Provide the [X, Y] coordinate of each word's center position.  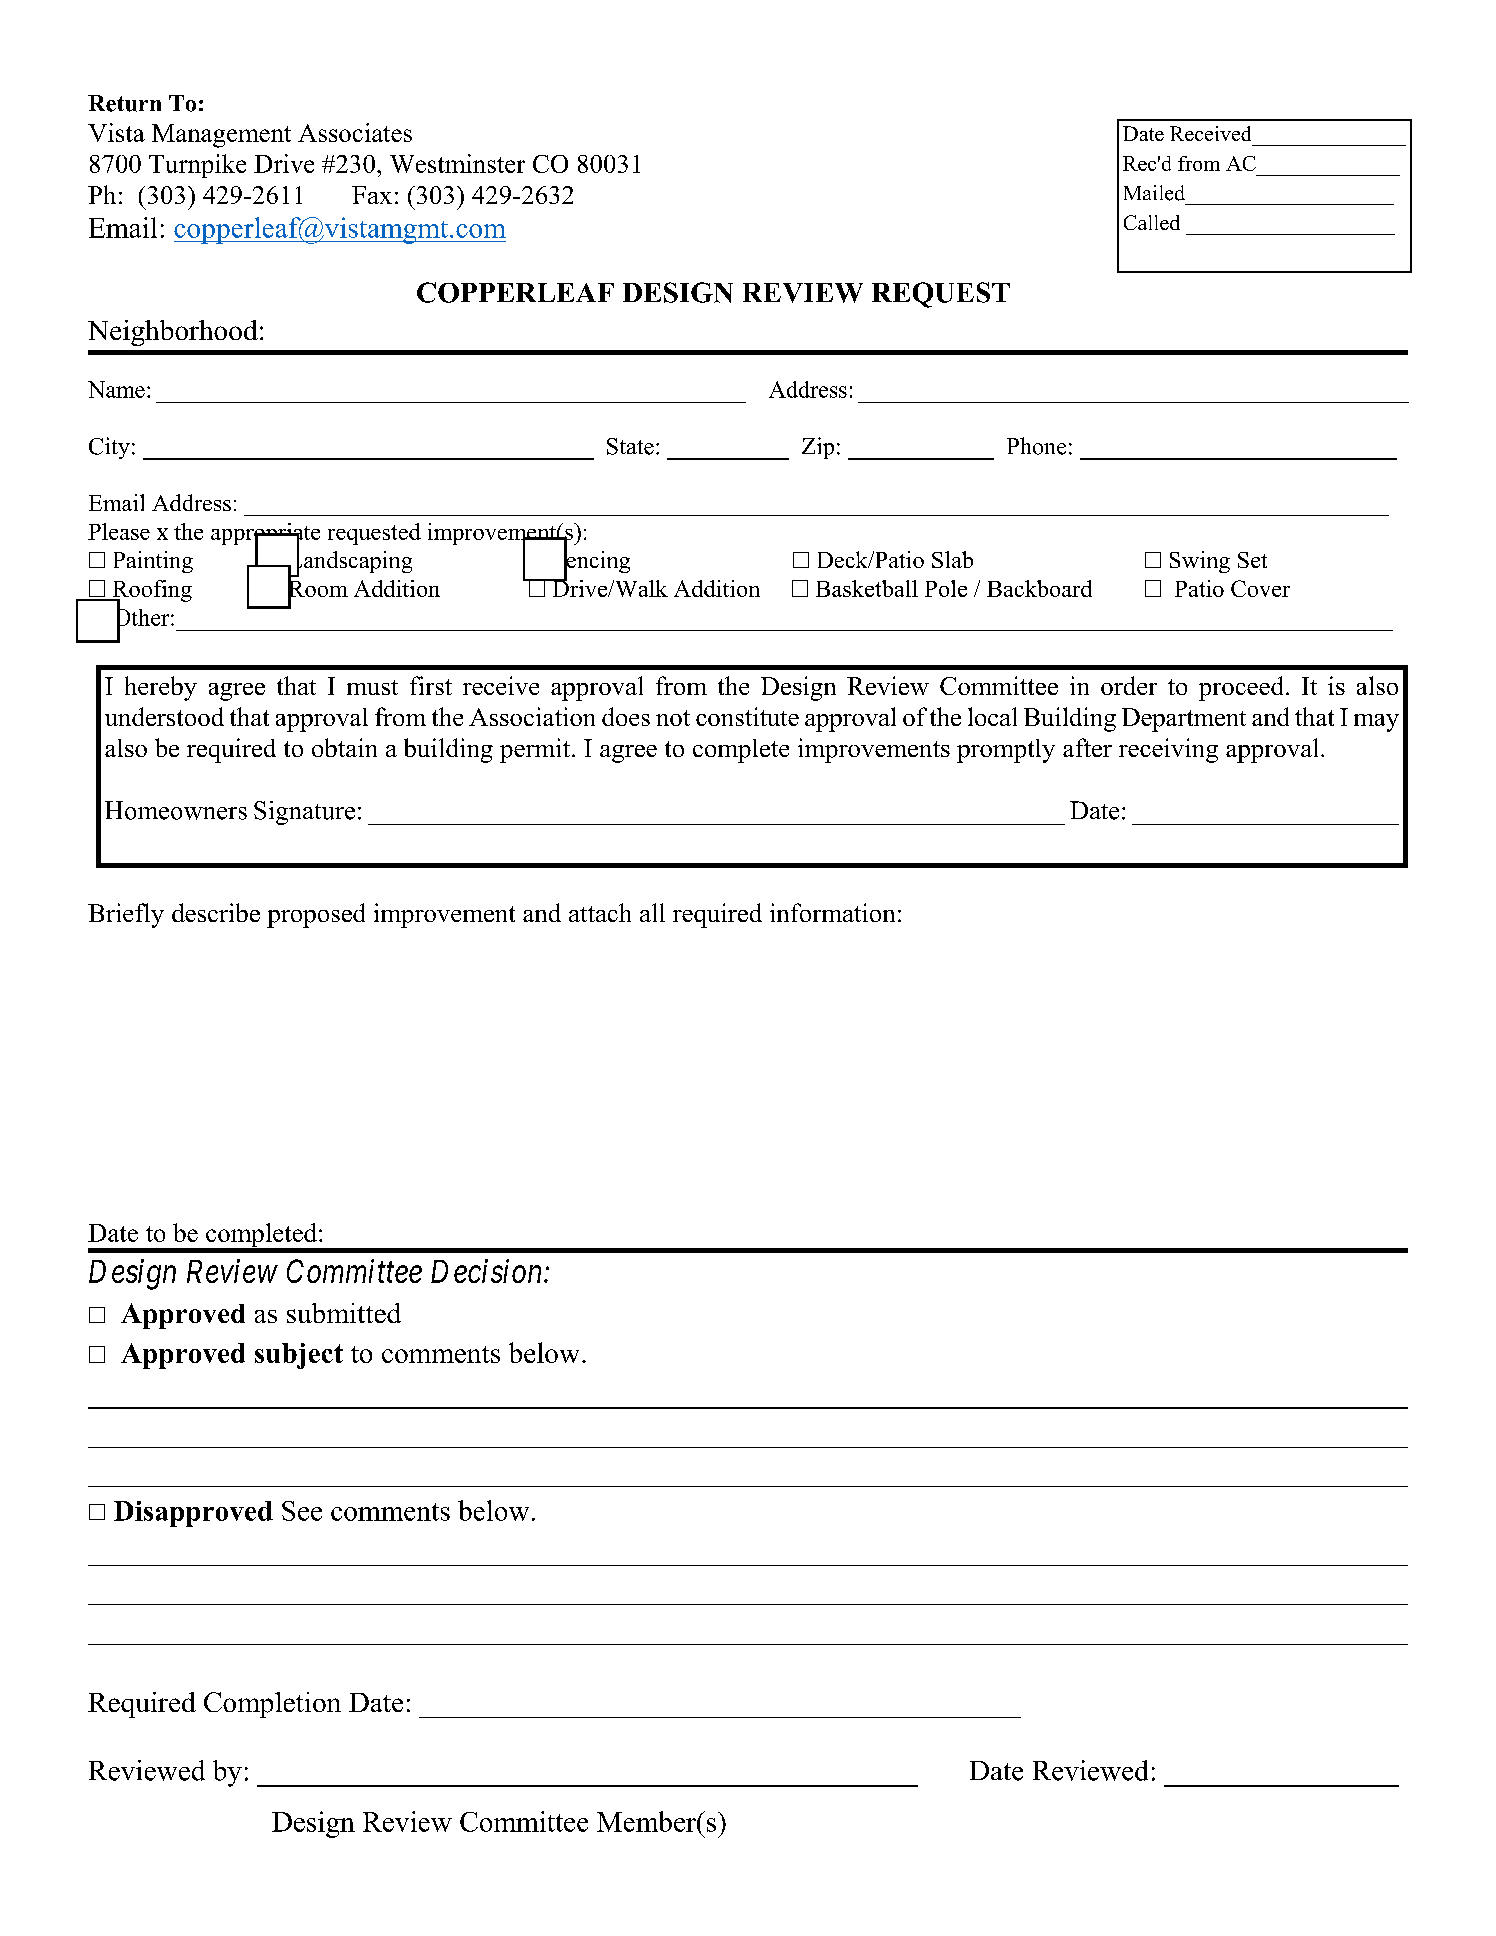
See [302, 1511]
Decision [488, 1271]
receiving [1168, 750]
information [832, 912]
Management [221, 136]
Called [1152, 222]
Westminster [457, 163]
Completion [272, 1705]
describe [216, 912]
